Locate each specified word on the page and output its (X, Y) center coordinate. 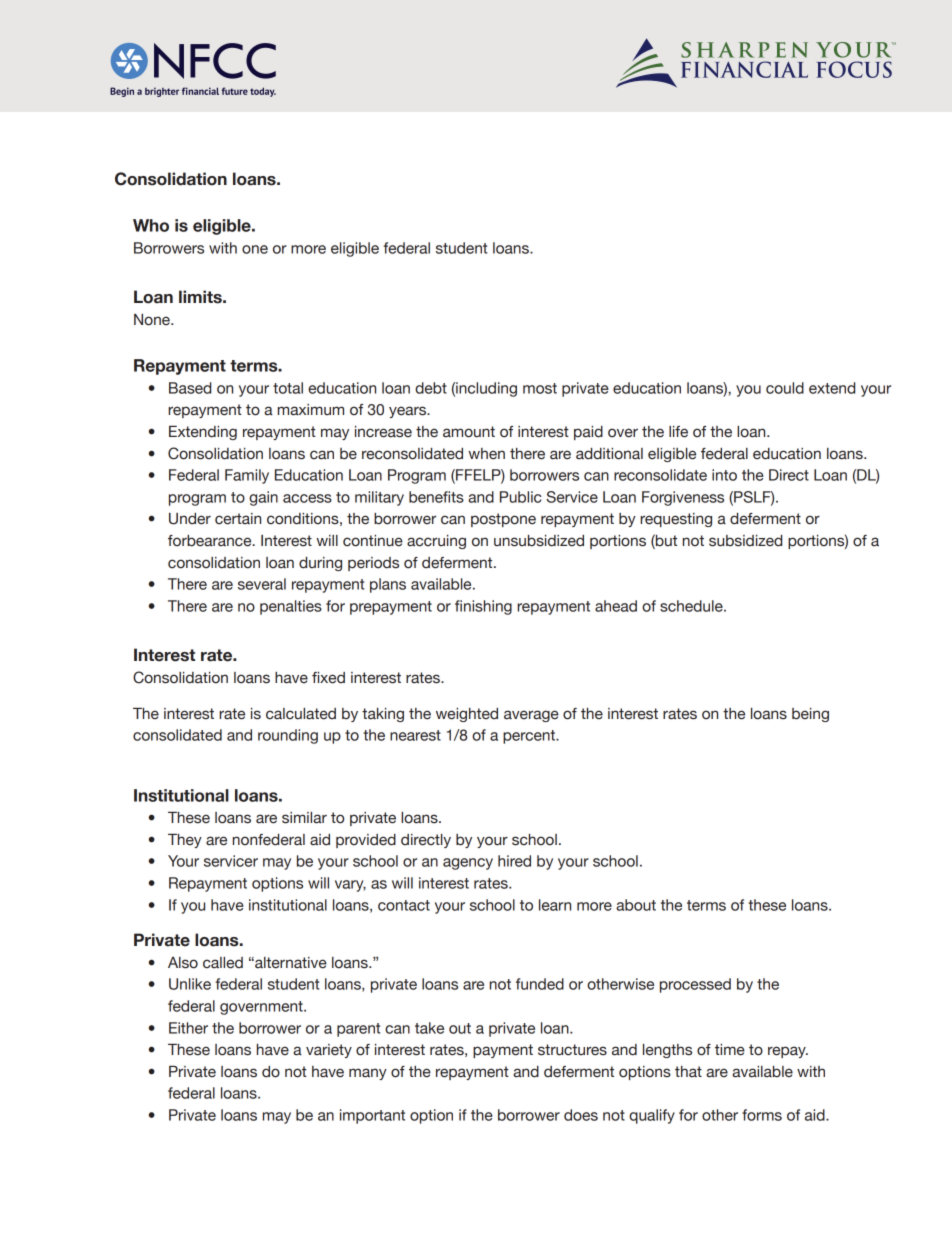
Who (151, 225)
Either (188, 1028)
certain (238, 519)
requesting (676, 520)
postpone (503, 520)
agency (468, 864)
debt (431, 388)
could (785, 388)
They (185, 841)
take (429, 1028)
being (810, 715)
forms (762, 1115)
